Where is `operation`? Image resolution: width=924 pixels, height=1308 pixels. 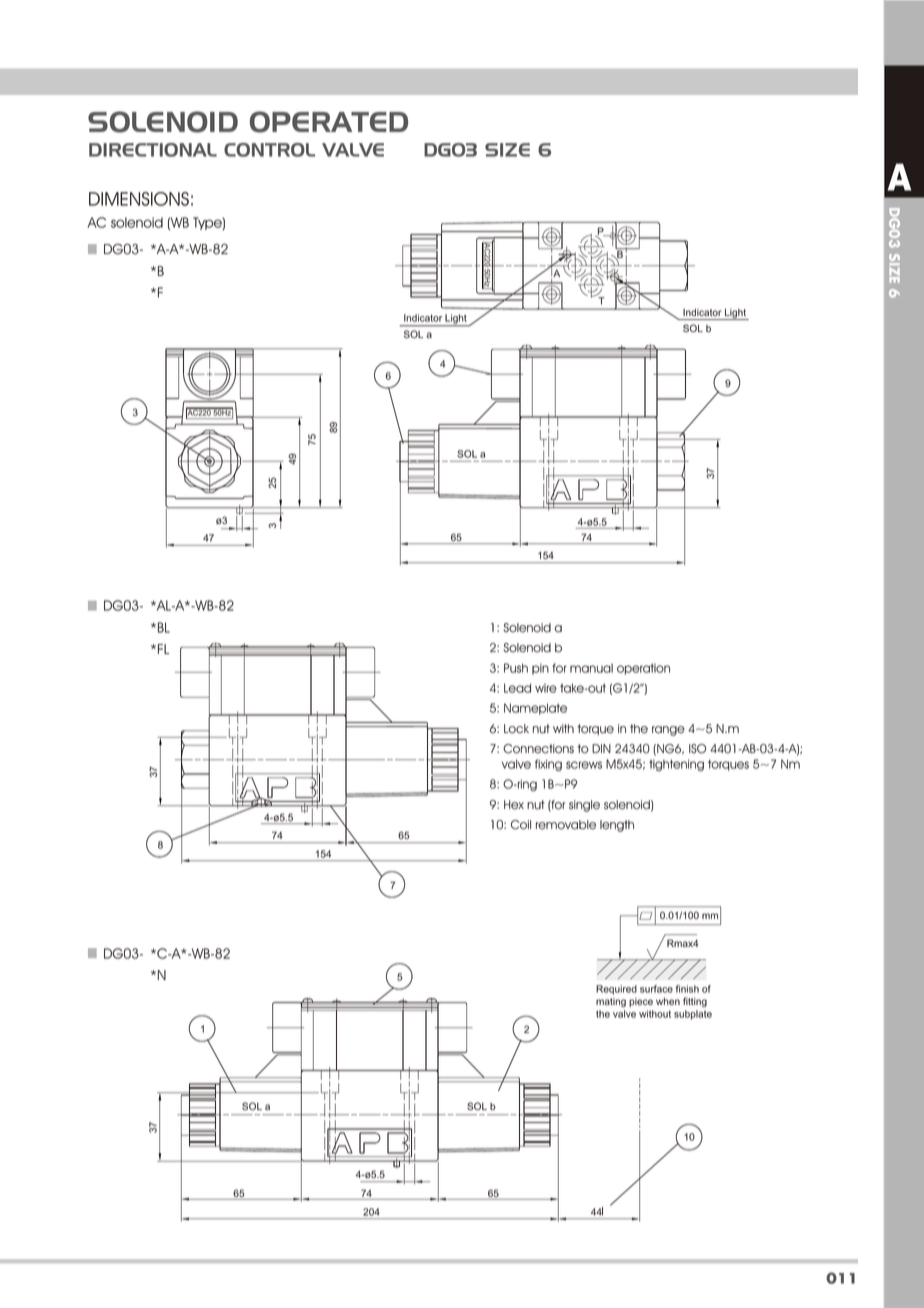
operation is located at coordinates (643, 669).
